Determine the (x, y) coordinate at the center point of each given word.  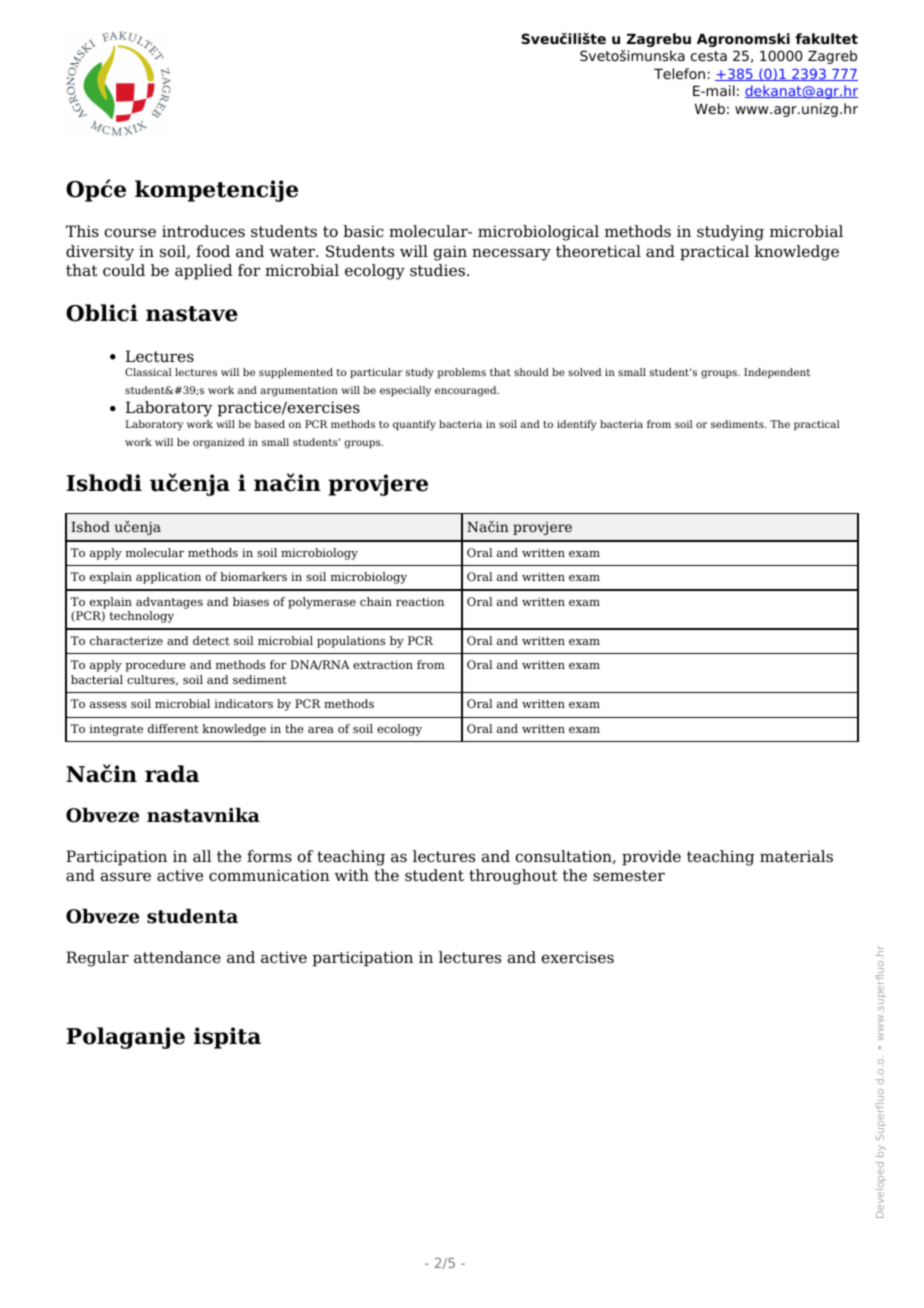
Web (710, 108)
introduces (203, 231)
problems (462, 373)
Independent (777, 373)
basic (363, 231)
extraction (383, 664)
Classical (148, 372)
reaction (420, 601)
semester (629, 876)
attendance (177, 957)
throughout (513, 877)
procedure (155, 666)
